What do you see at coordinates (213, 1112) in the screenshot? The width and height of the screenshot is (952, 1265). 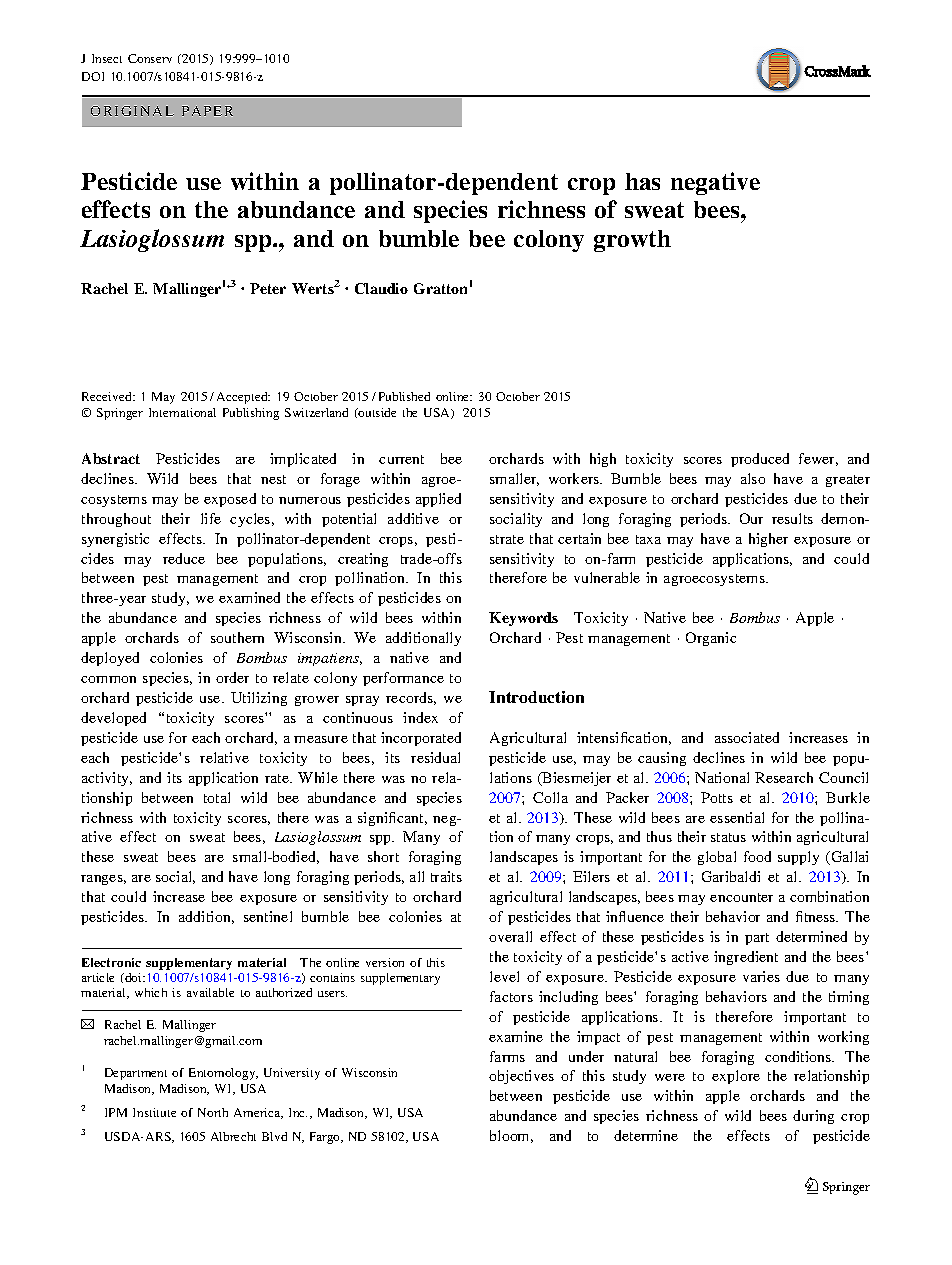 I see `North` at bounding box center [213, 1112].
